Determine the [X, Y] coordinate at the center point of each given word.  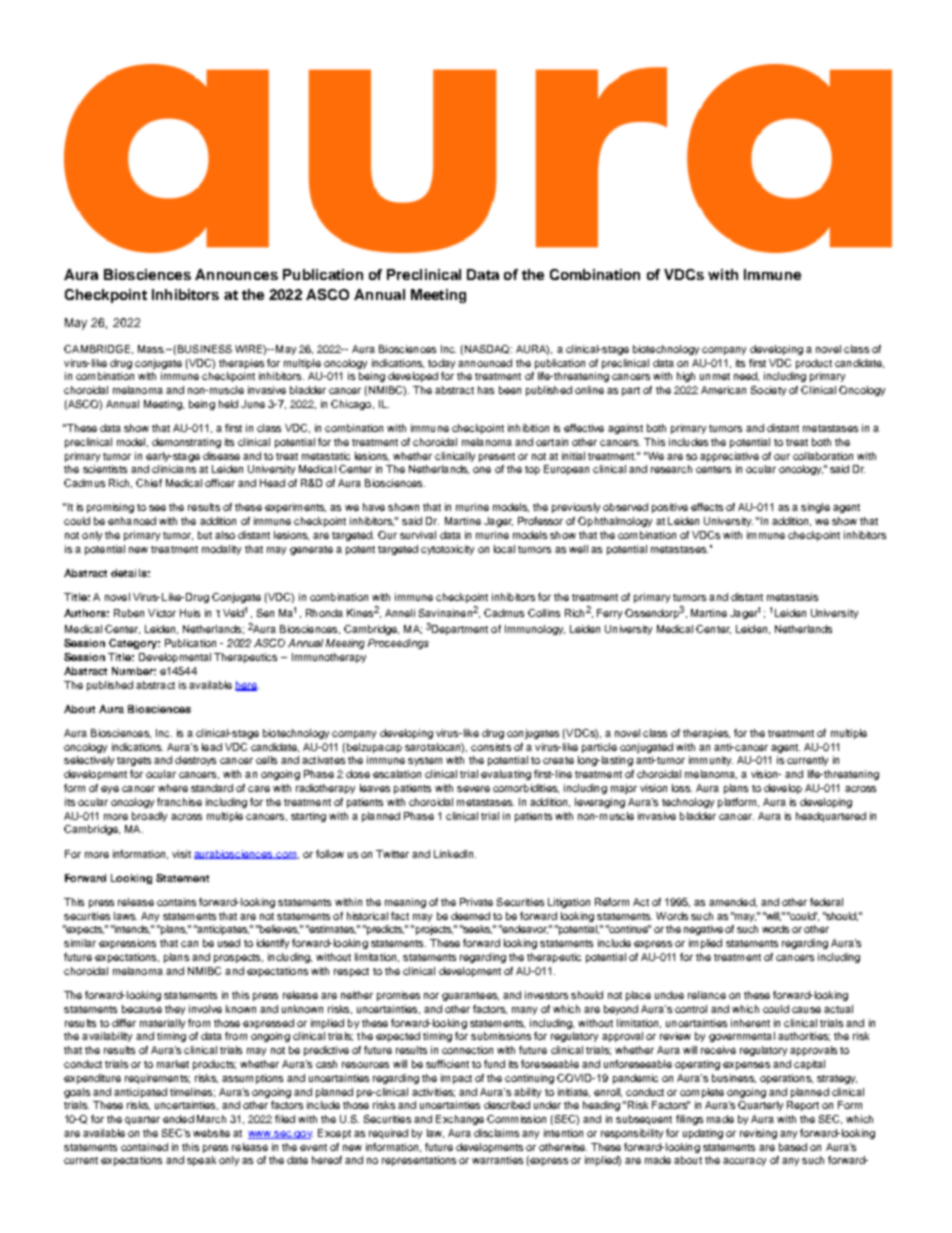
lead [212, 747]
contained [144, 1147]
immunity [711, 761]
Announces [236, 274]
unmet [715, 376]
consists [491, 747]
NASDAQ [487, 350]
